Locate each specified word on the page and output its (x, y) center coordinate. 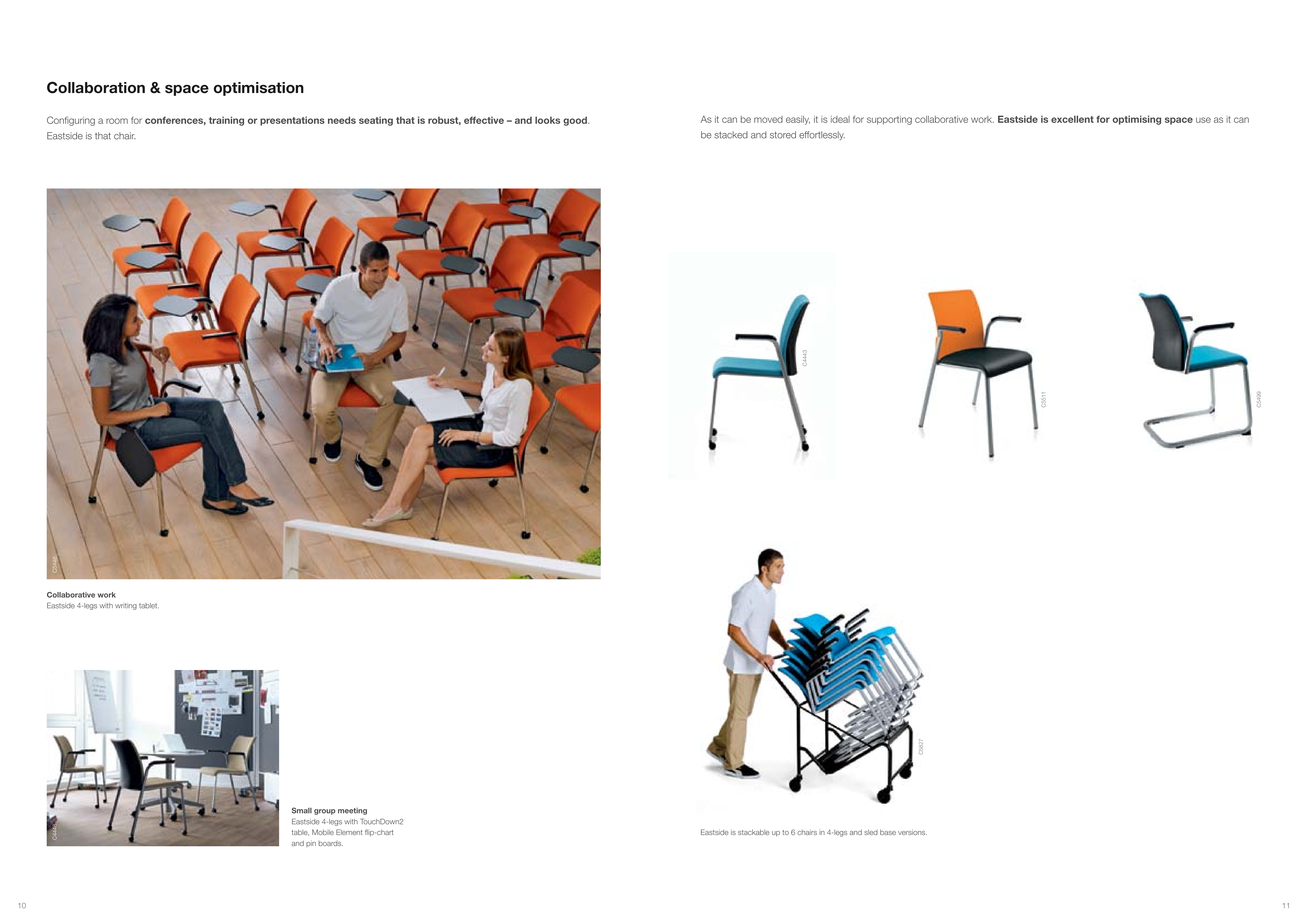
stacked (731, 135)
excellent (1072, 119)
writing (126, 606)
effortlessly (822, 135)
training (226, 121)
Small (302, 810)
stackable (753, 832)
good (576, 121)
